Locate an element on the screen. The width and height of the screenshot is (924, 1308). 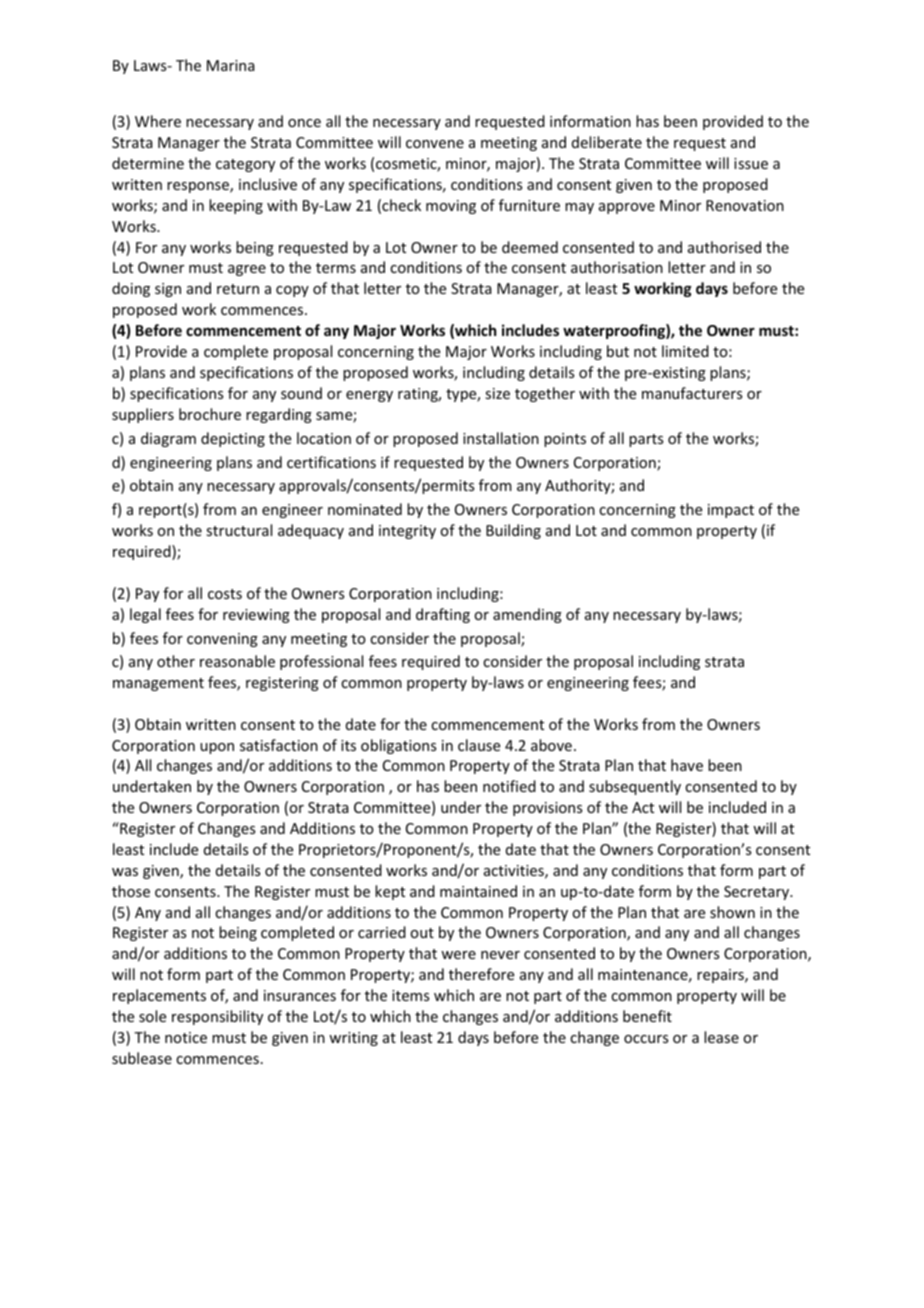
Marina is located at coordinates (231, 65).
